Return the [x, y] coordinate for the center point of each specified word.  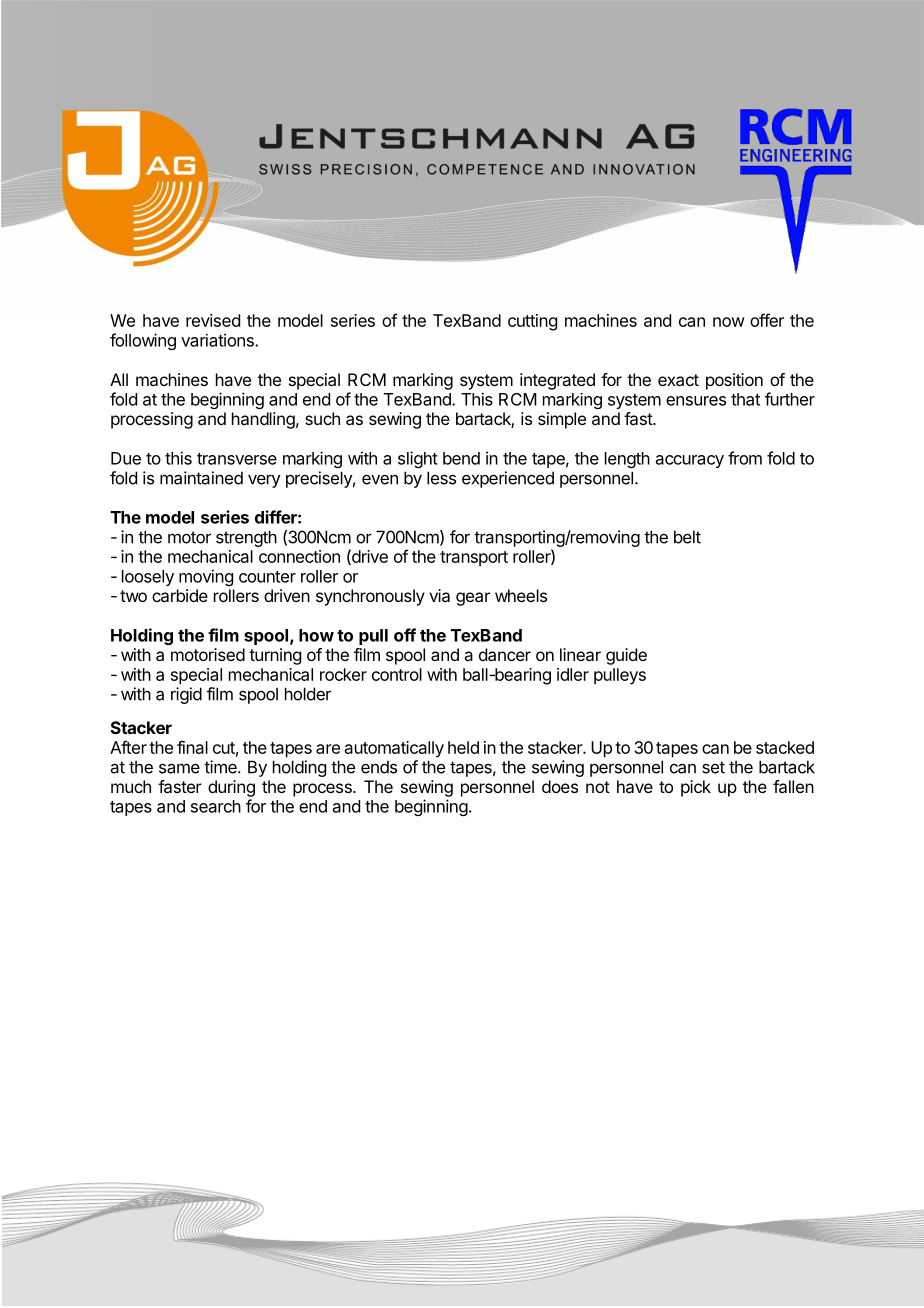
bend [461, 458]
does [560, 786]
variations [218, 340]
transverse [237, 459]
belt [687, 537]
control [397, 674]
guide [626, 656]
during [231, 788]
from [745, 458]
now [729, 322]
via [439, 595]
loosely [148, 578]
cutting [532, 322]
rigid [186, 695]
